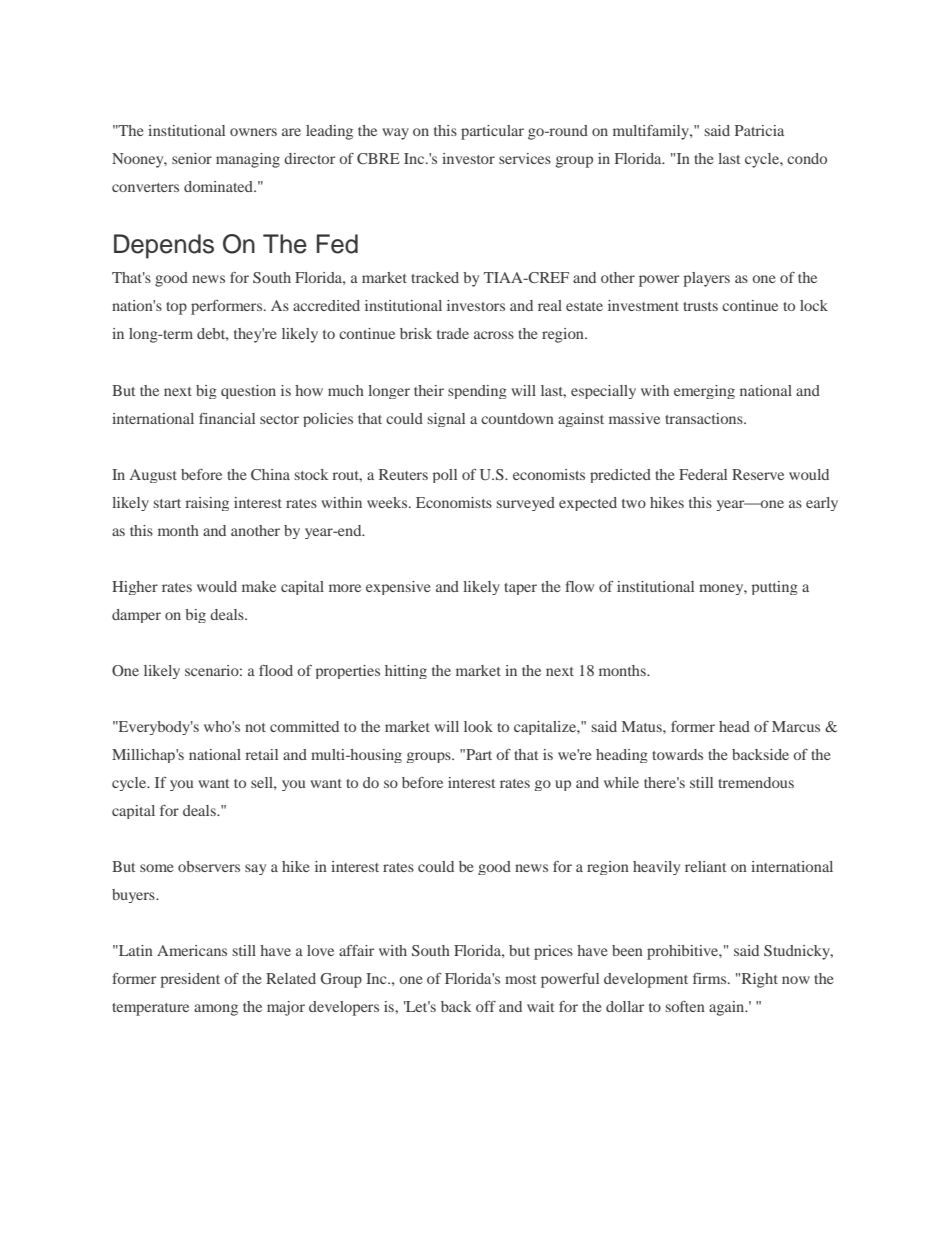  What do you see at coordinates (486, 1006) in the screenshot?
I see `off` at bounding box center [486, 1006].
